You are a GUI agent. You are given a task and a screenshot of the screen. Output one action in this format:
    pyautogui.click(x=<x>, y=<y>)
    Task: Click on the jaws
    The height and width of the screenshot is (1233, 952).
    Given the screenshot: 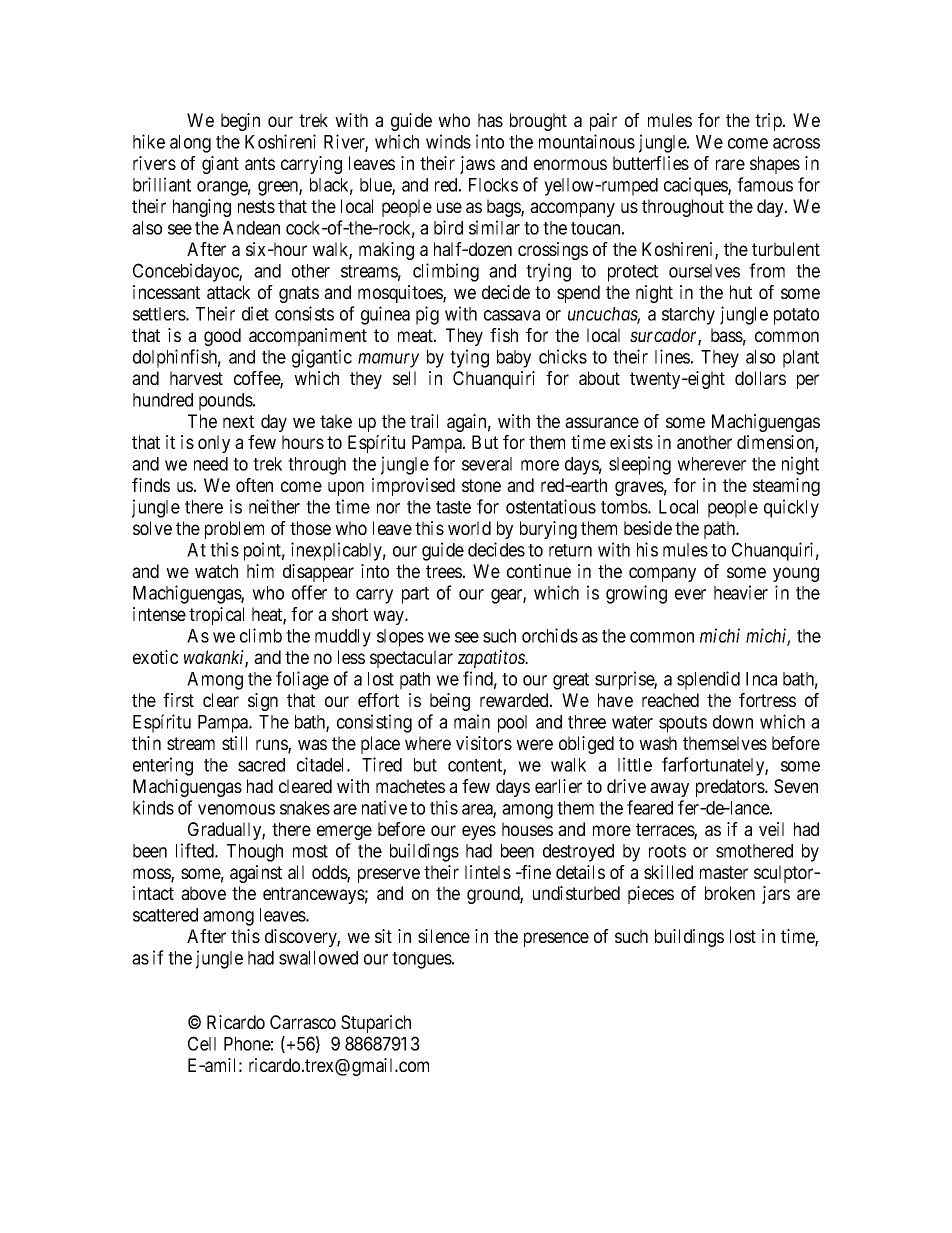 What is the action you would take?
    pyautogui.click(x=477, y=165)
